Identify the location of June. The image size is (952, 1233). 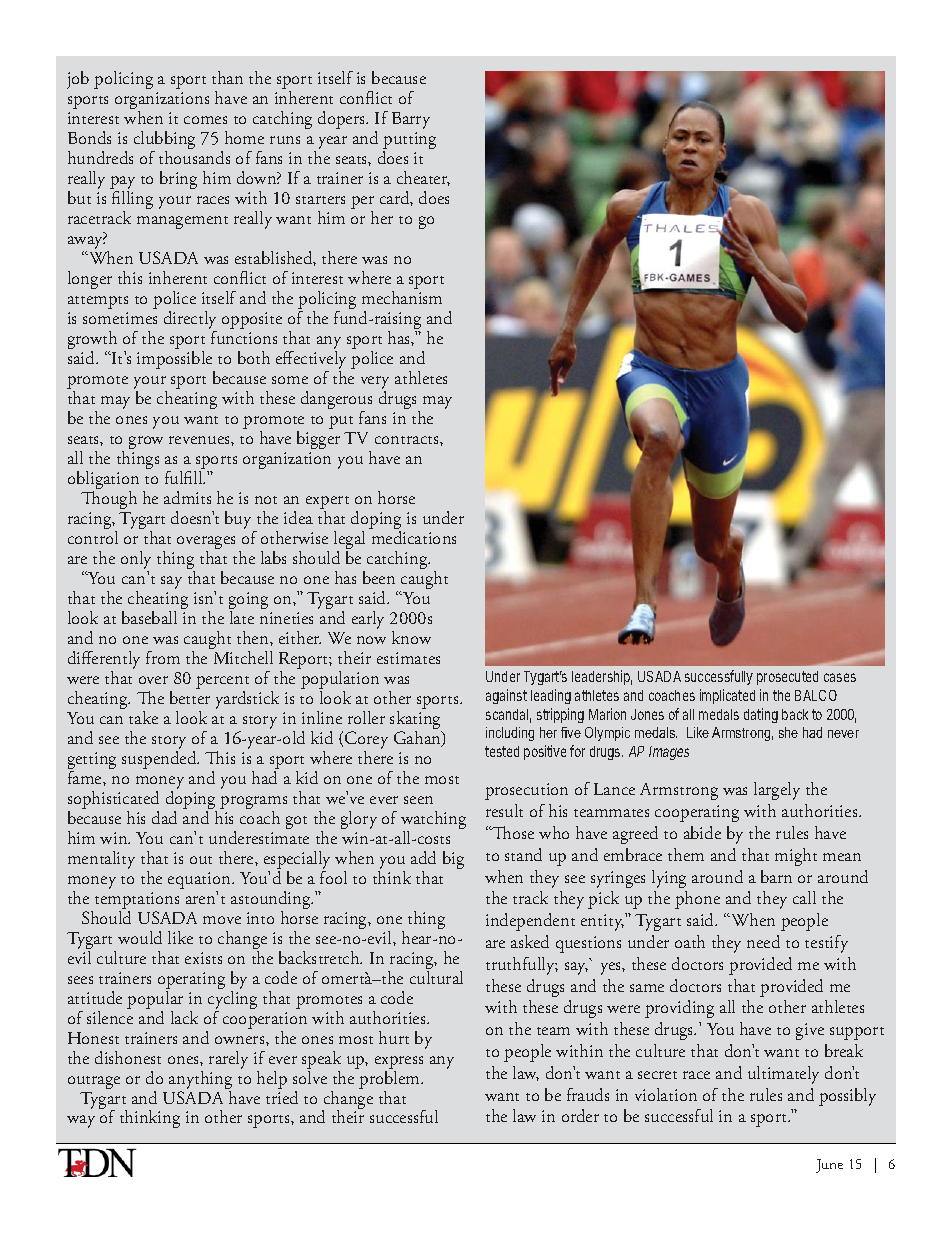
(829, 1166).
